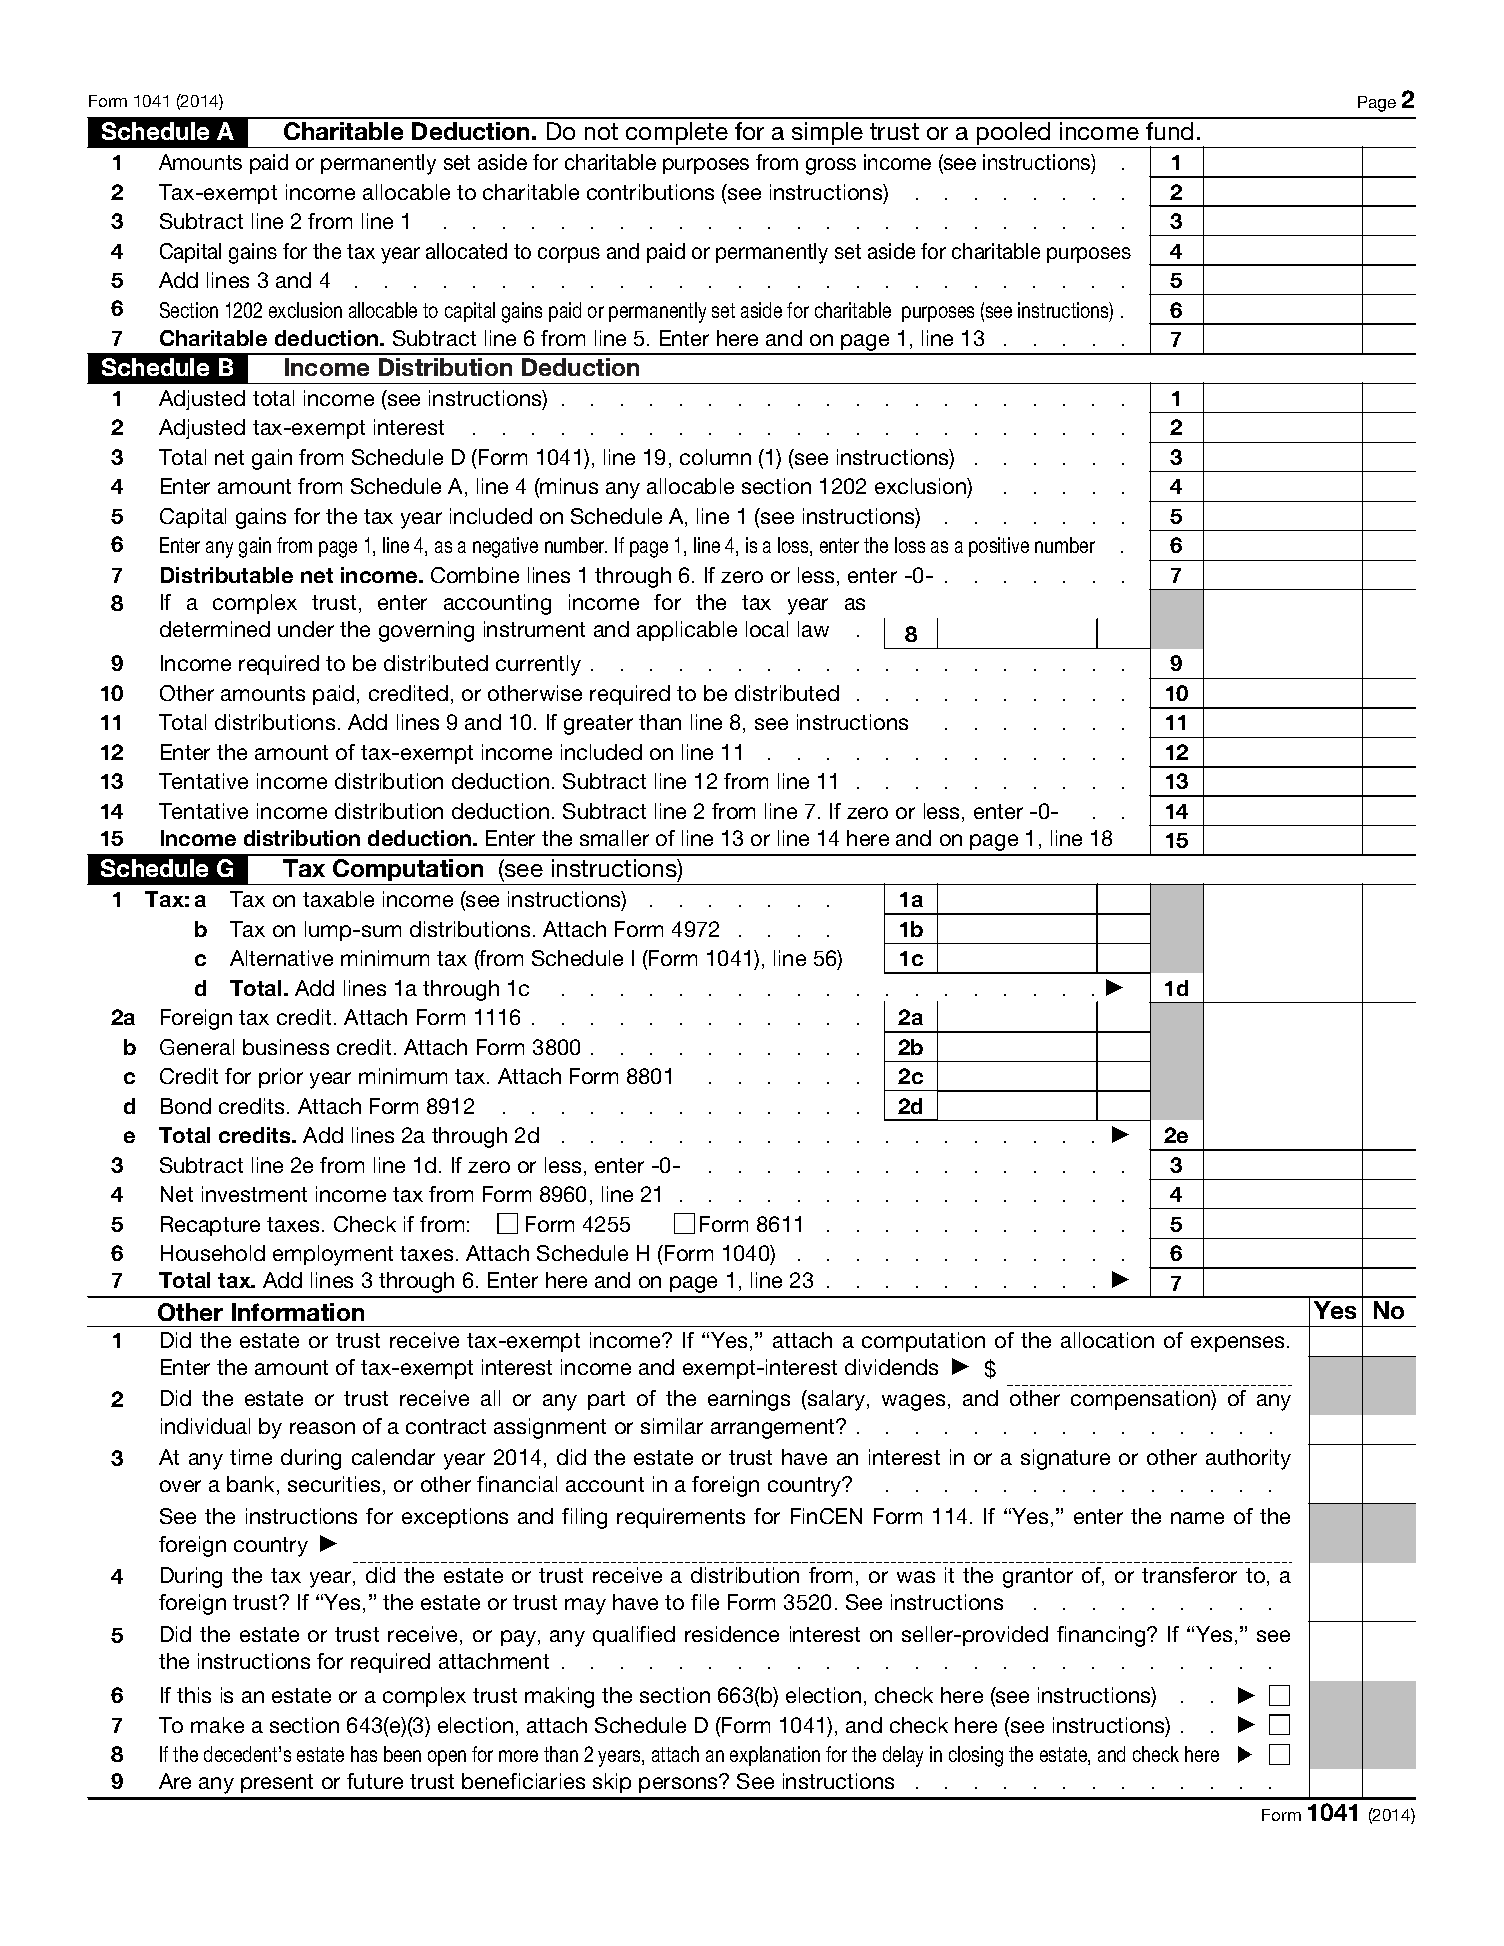 The height and width of the screenshot is (1946, 1504). What do you see at coordinates (322, 1428) in the screenshot?
I see `reason` at bounding box center [322, 1428].
